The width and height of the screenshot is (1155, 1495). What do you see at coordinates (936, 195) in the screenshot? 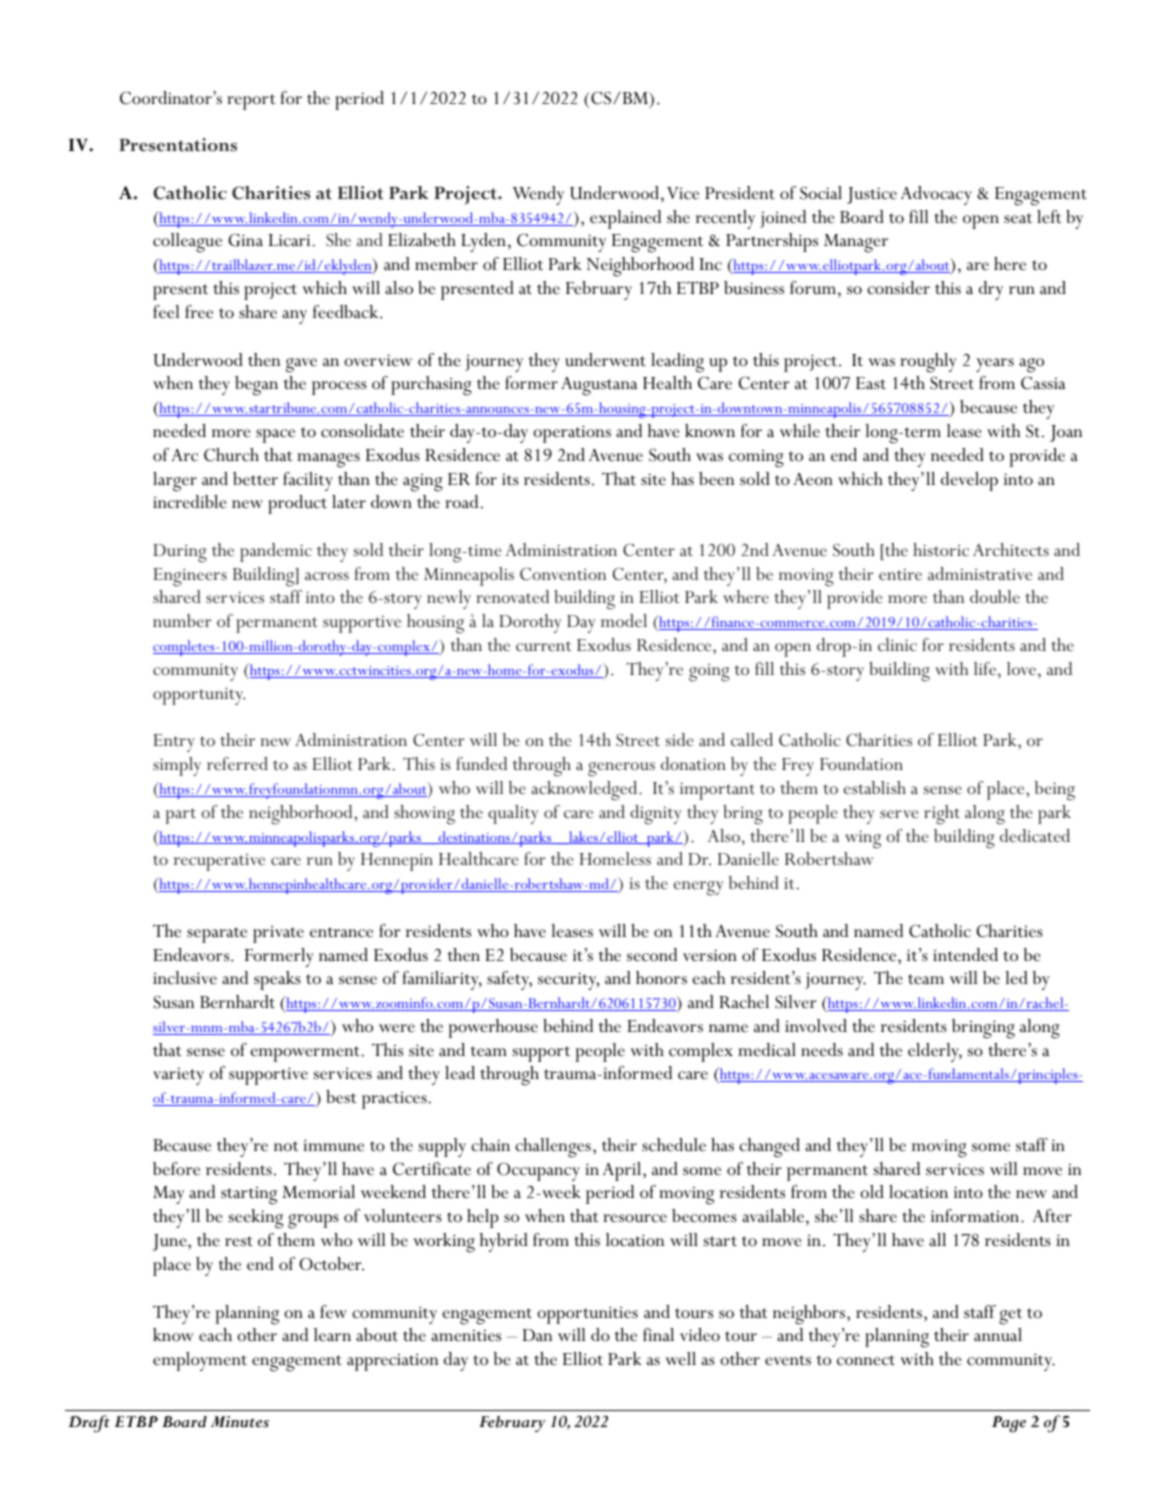
I see `Advocacy` at bounding box center [936, 195].
